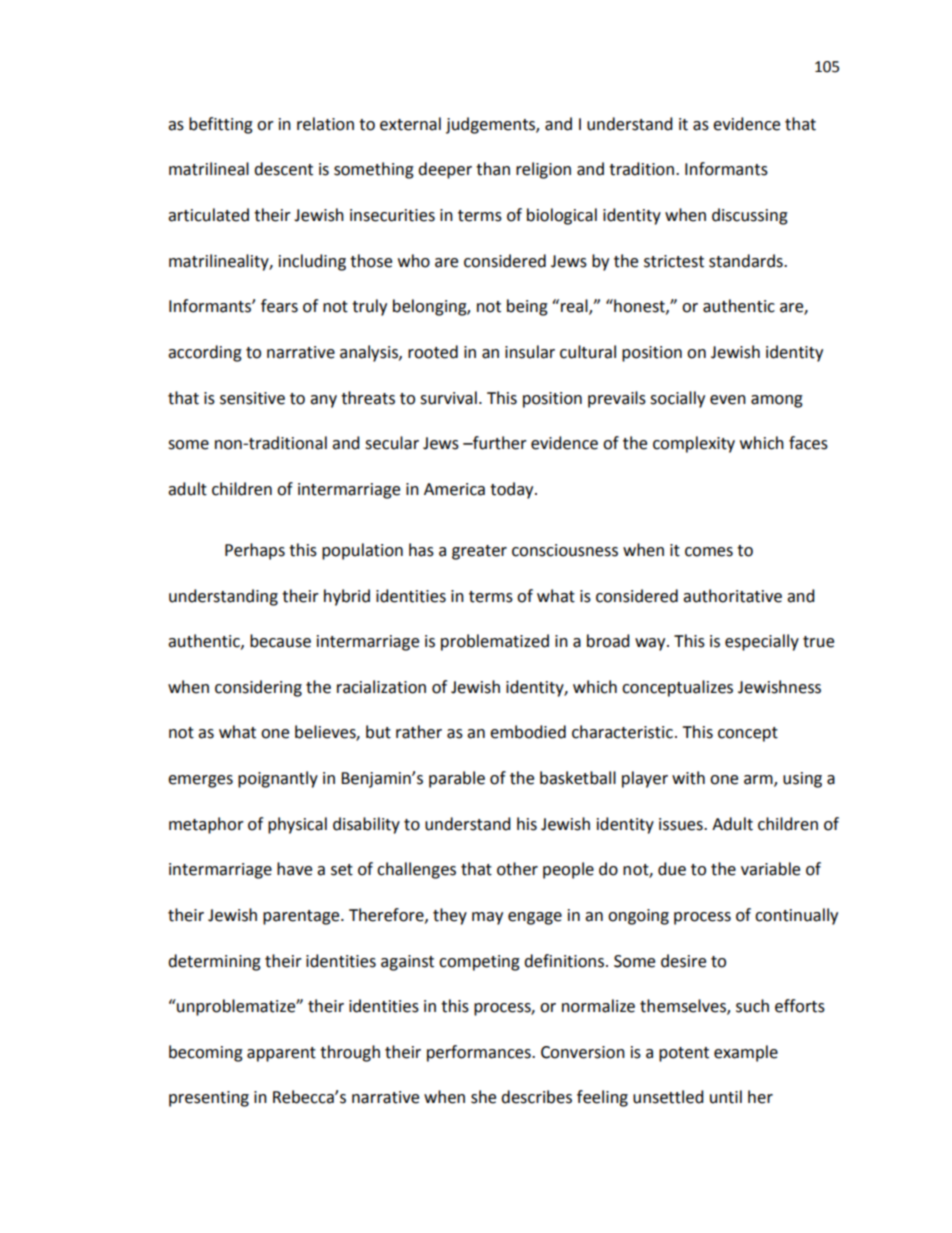 The image size is (952, 1233). What do you see at coordinates (750, 216) in the screenshot?
I see `discussing` at bounding box center [750, 216].
